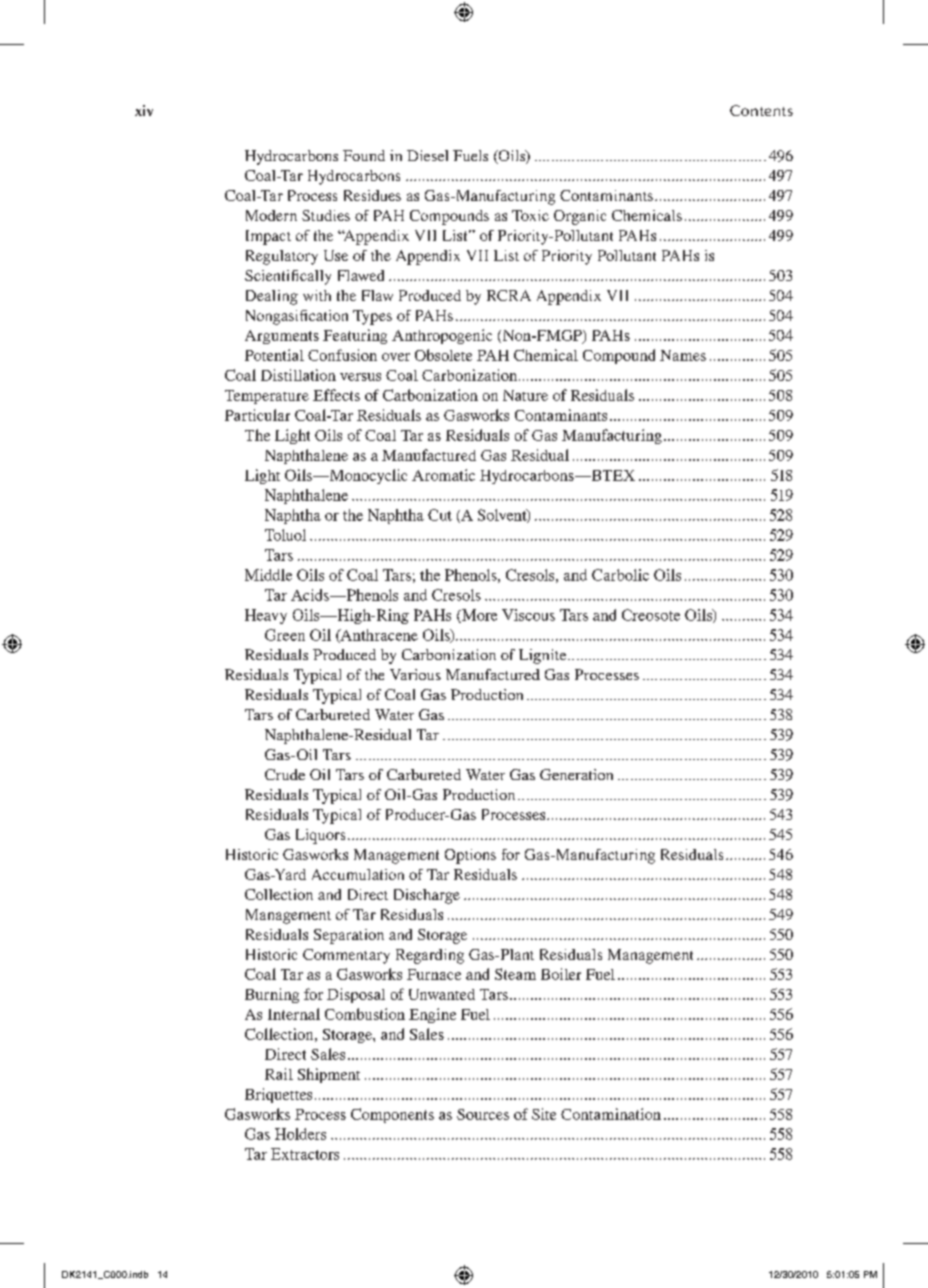  What do you see at coordinates (427, 155) in the document?
I see `Diesel` at bounding box center [427, 155].
